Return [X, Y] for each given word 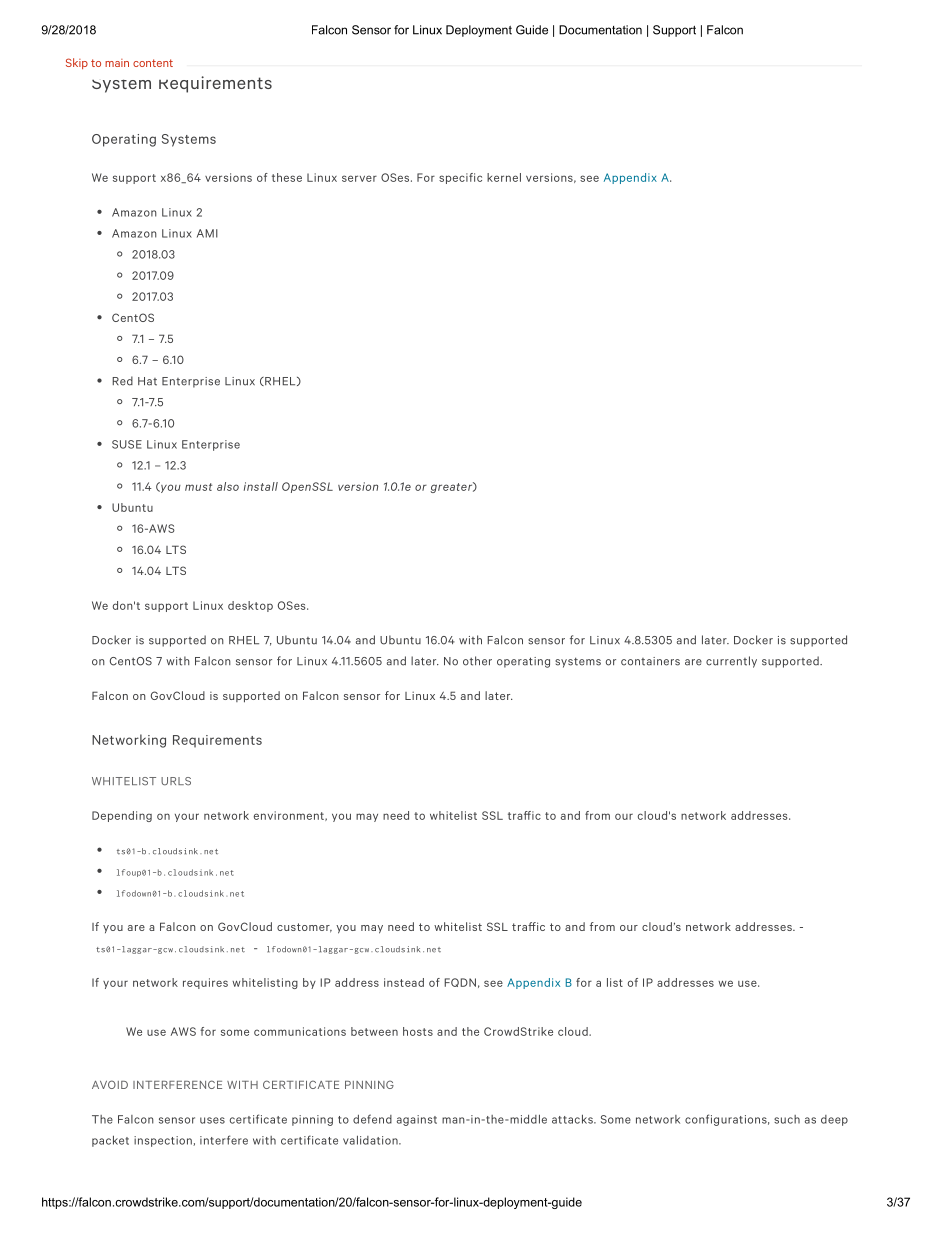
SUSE [127, 444]
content [153, 63]
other [477, 661]
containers [650, 661]
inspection [164, 1141]
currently [731, 662]
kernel [504, 177]
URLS [176, 781]
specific [460, 178]
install [261, 486]
